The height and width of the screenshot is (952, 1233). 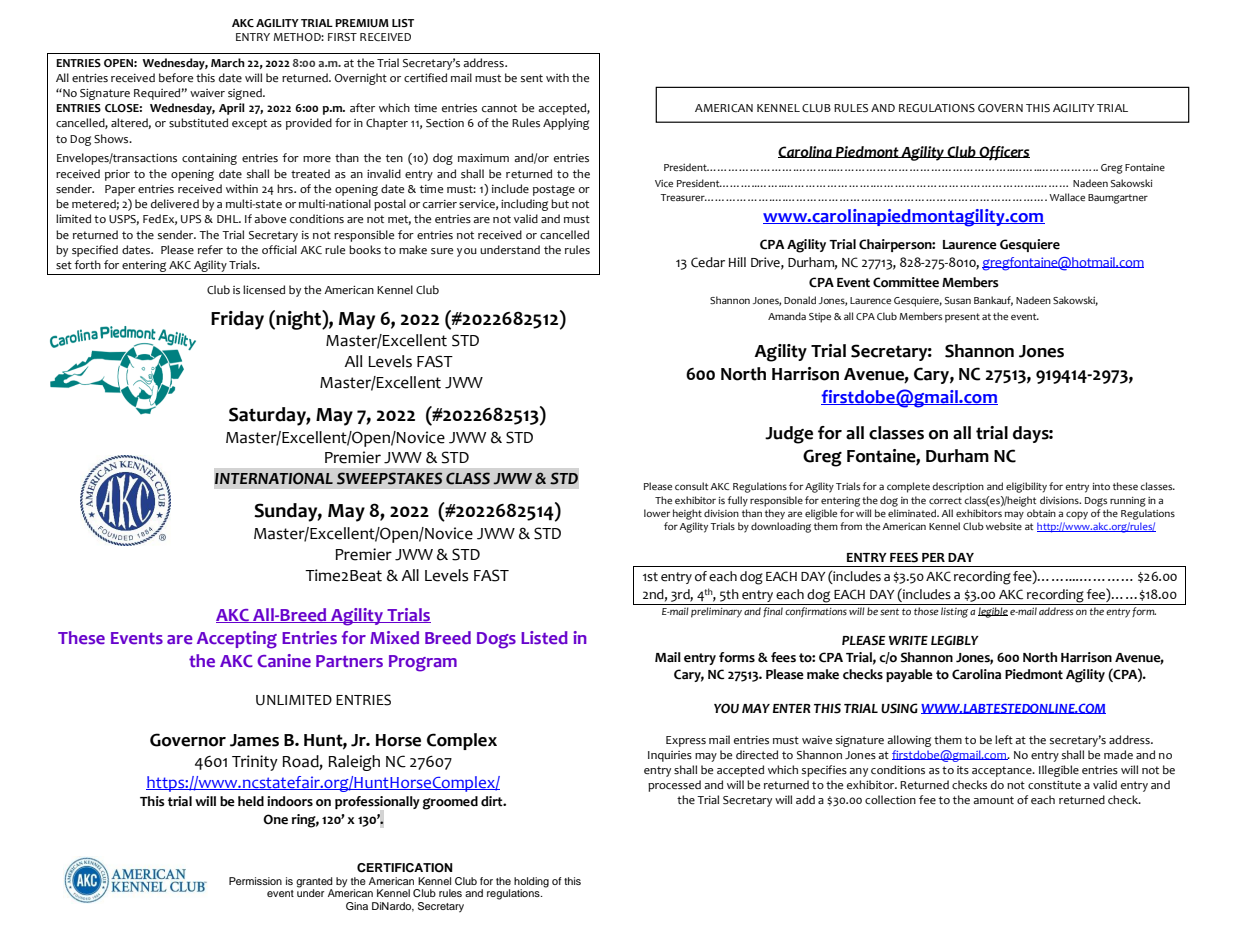 What do you see at coordinates (1004, 153) in the screenshot?
I see `Officers` at bounding box center [1004, 153].
